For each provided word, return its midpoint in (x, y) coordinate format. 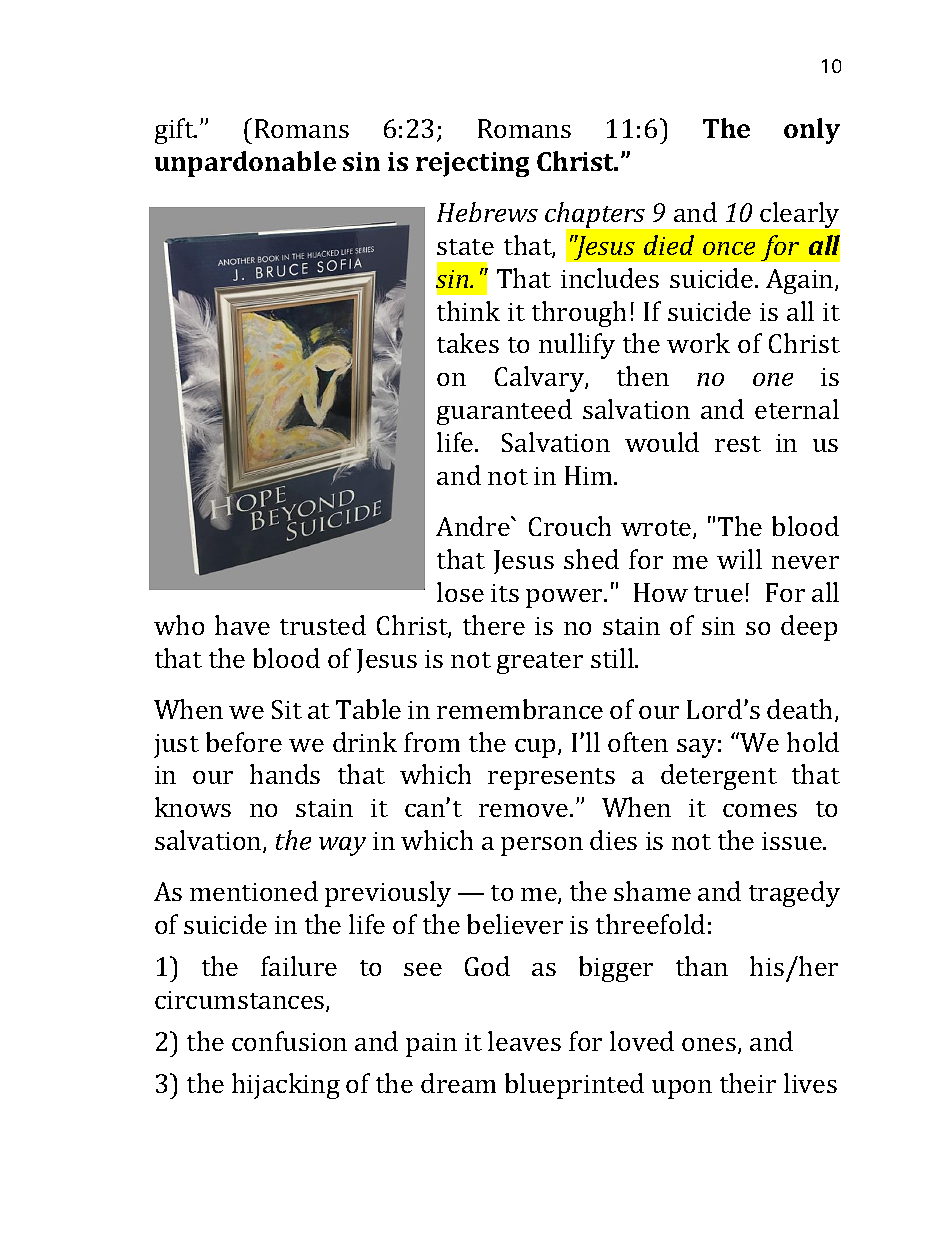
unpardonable (245, 164)
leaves (524, 1041)
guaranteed (504, 412)
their (748, 1083)
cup (537, 748)
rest (738, 444)
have (242, 625)
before (244, 742)
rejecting (472, 164)
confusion (289, 1041)
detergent (719, 777)
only (812, 131)
